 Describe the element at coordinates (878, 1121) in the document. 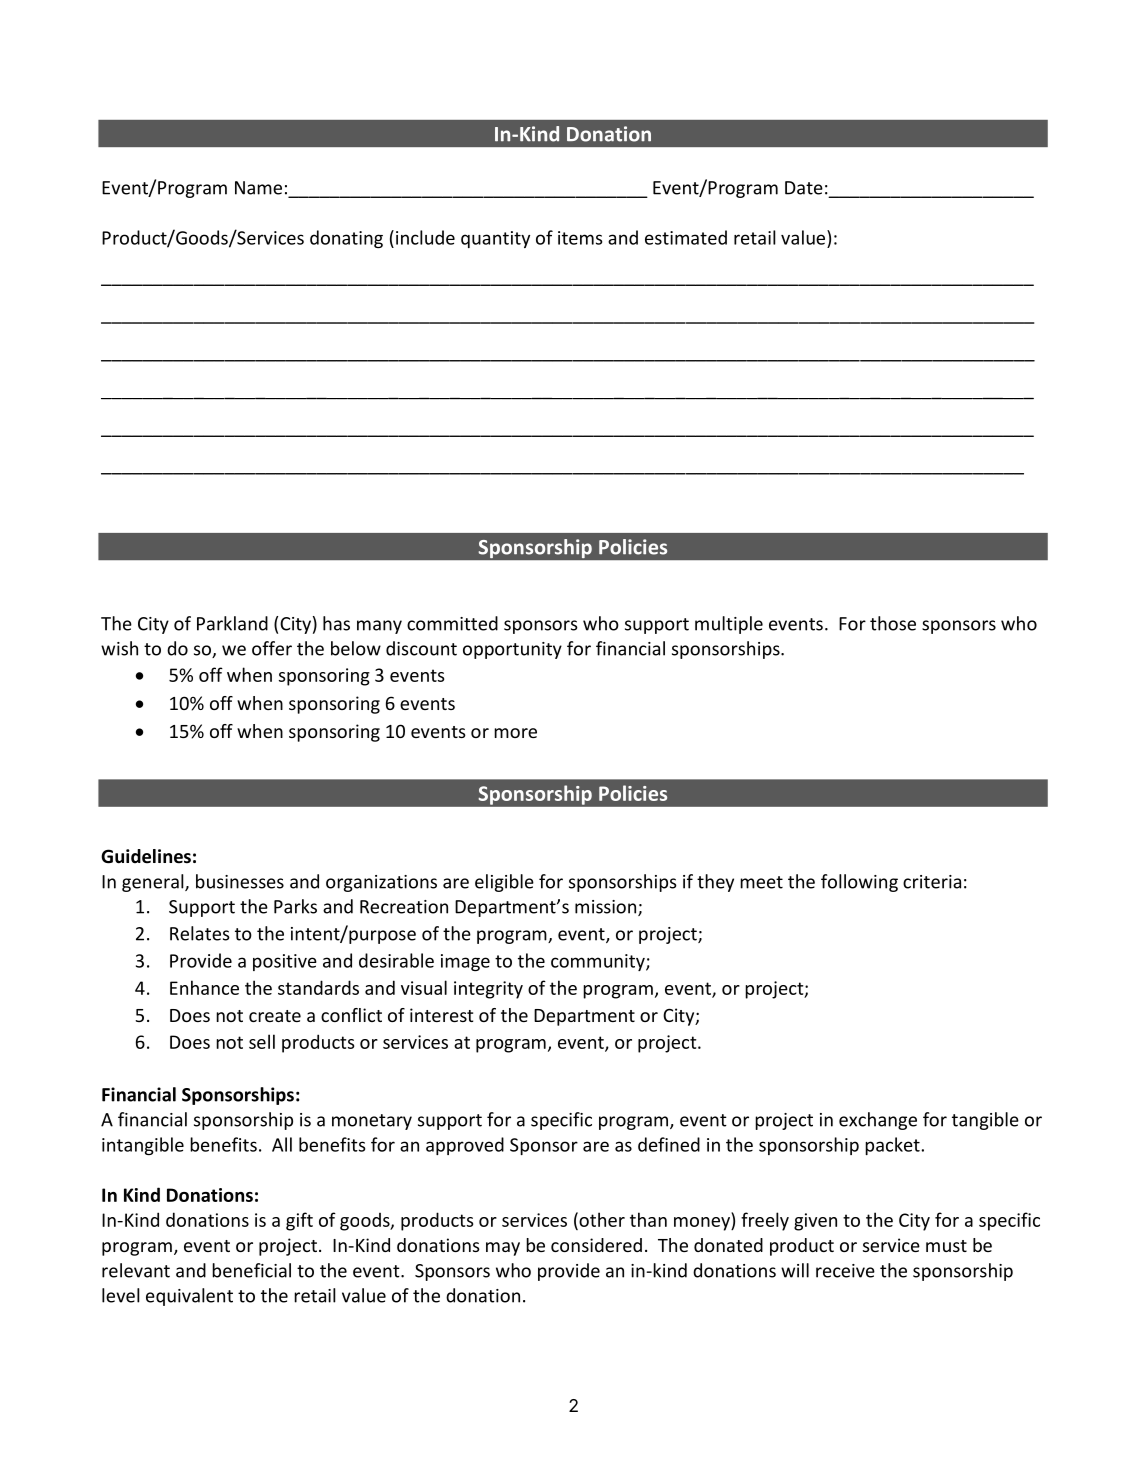

I see `exchange` at that location.
